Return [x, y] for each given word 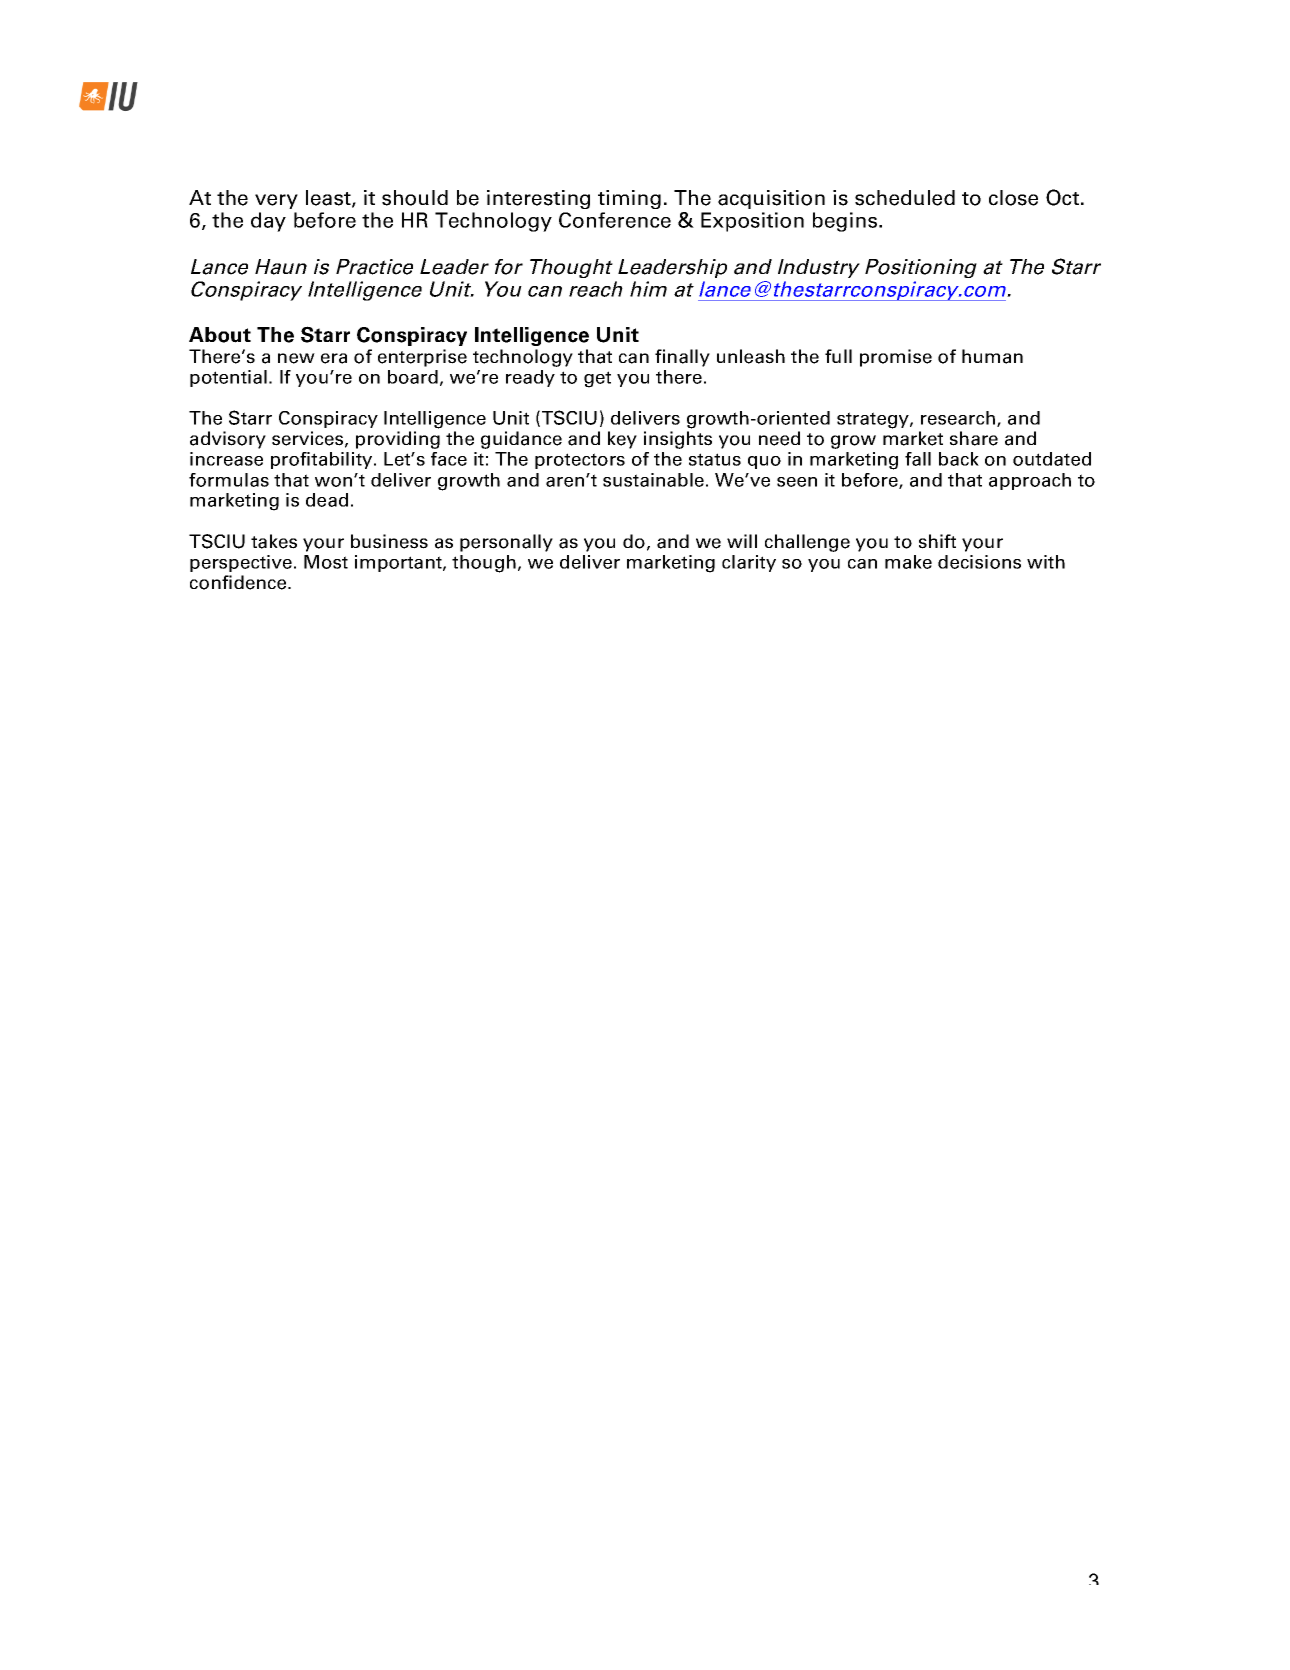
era [334, 358]
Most [326, 562]
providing [398, 440]
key [622, 440]
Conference [615, 220]
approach [1030, 481]
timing [629, 199]
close [1013, 198]
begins [846, 222]
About [220, 335]
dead [327, 500]
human [992, 356]
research [959, 419]
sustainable [653, 480]
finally [682, 358]
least [329, 199]
